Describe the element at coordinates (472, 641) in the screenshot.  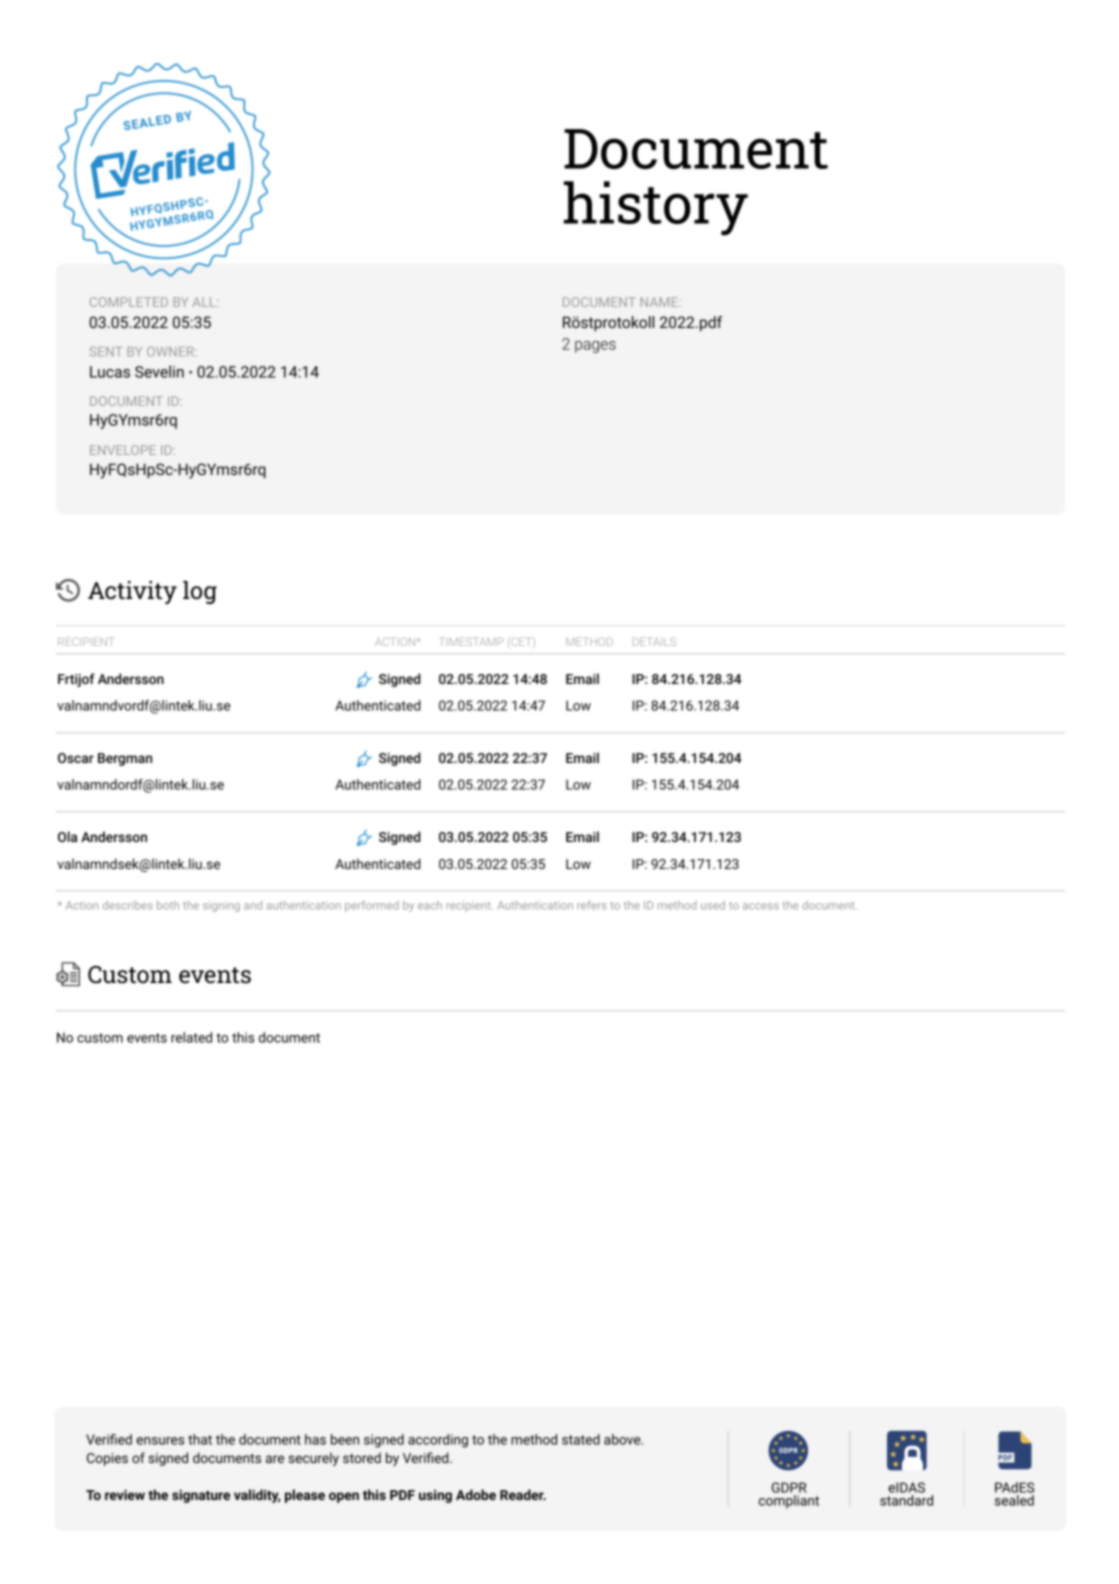
I see `TIMESTAMP` at that location.
